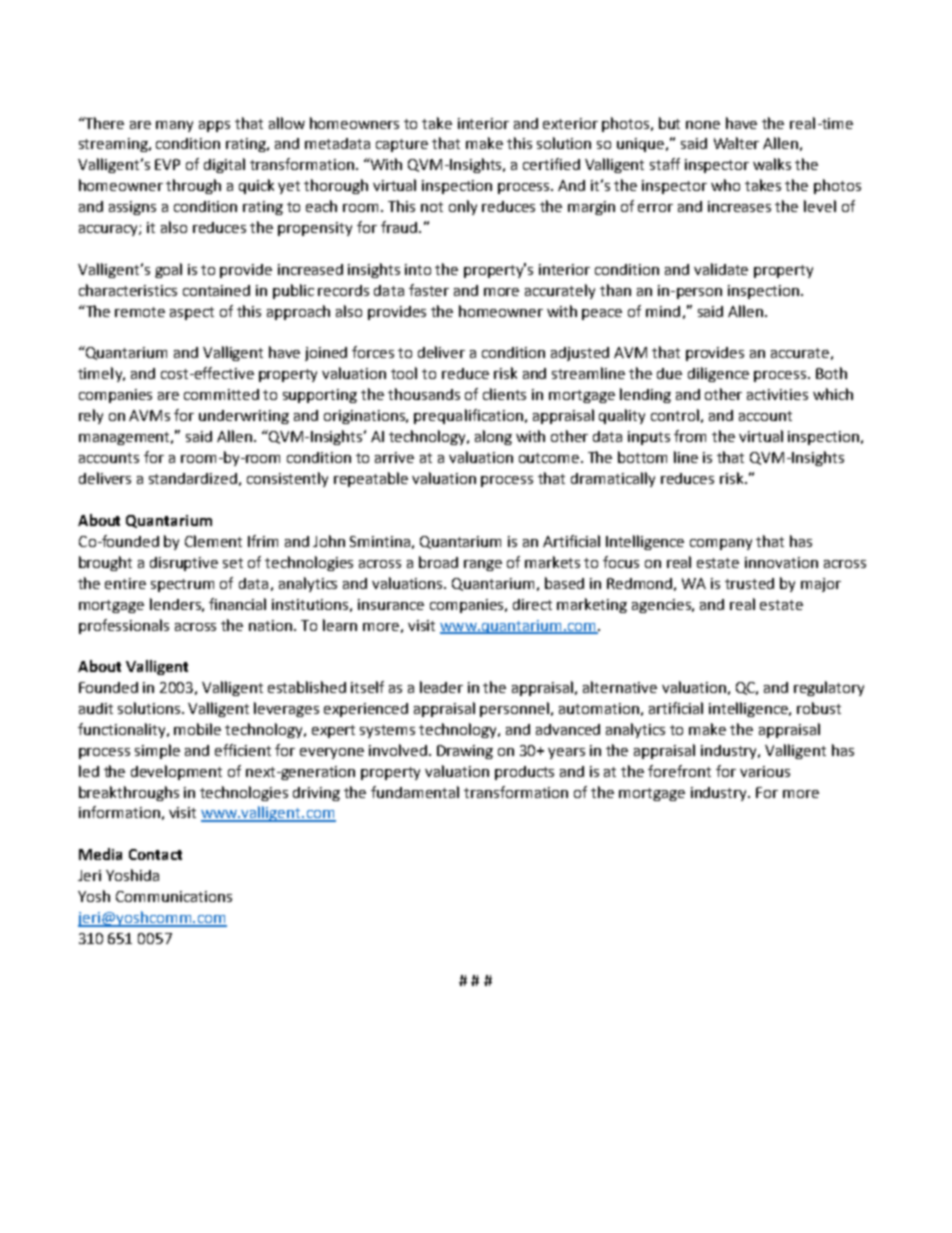 This page has width=952, height=1233. I want to click on professionals, so click(124, 626).
